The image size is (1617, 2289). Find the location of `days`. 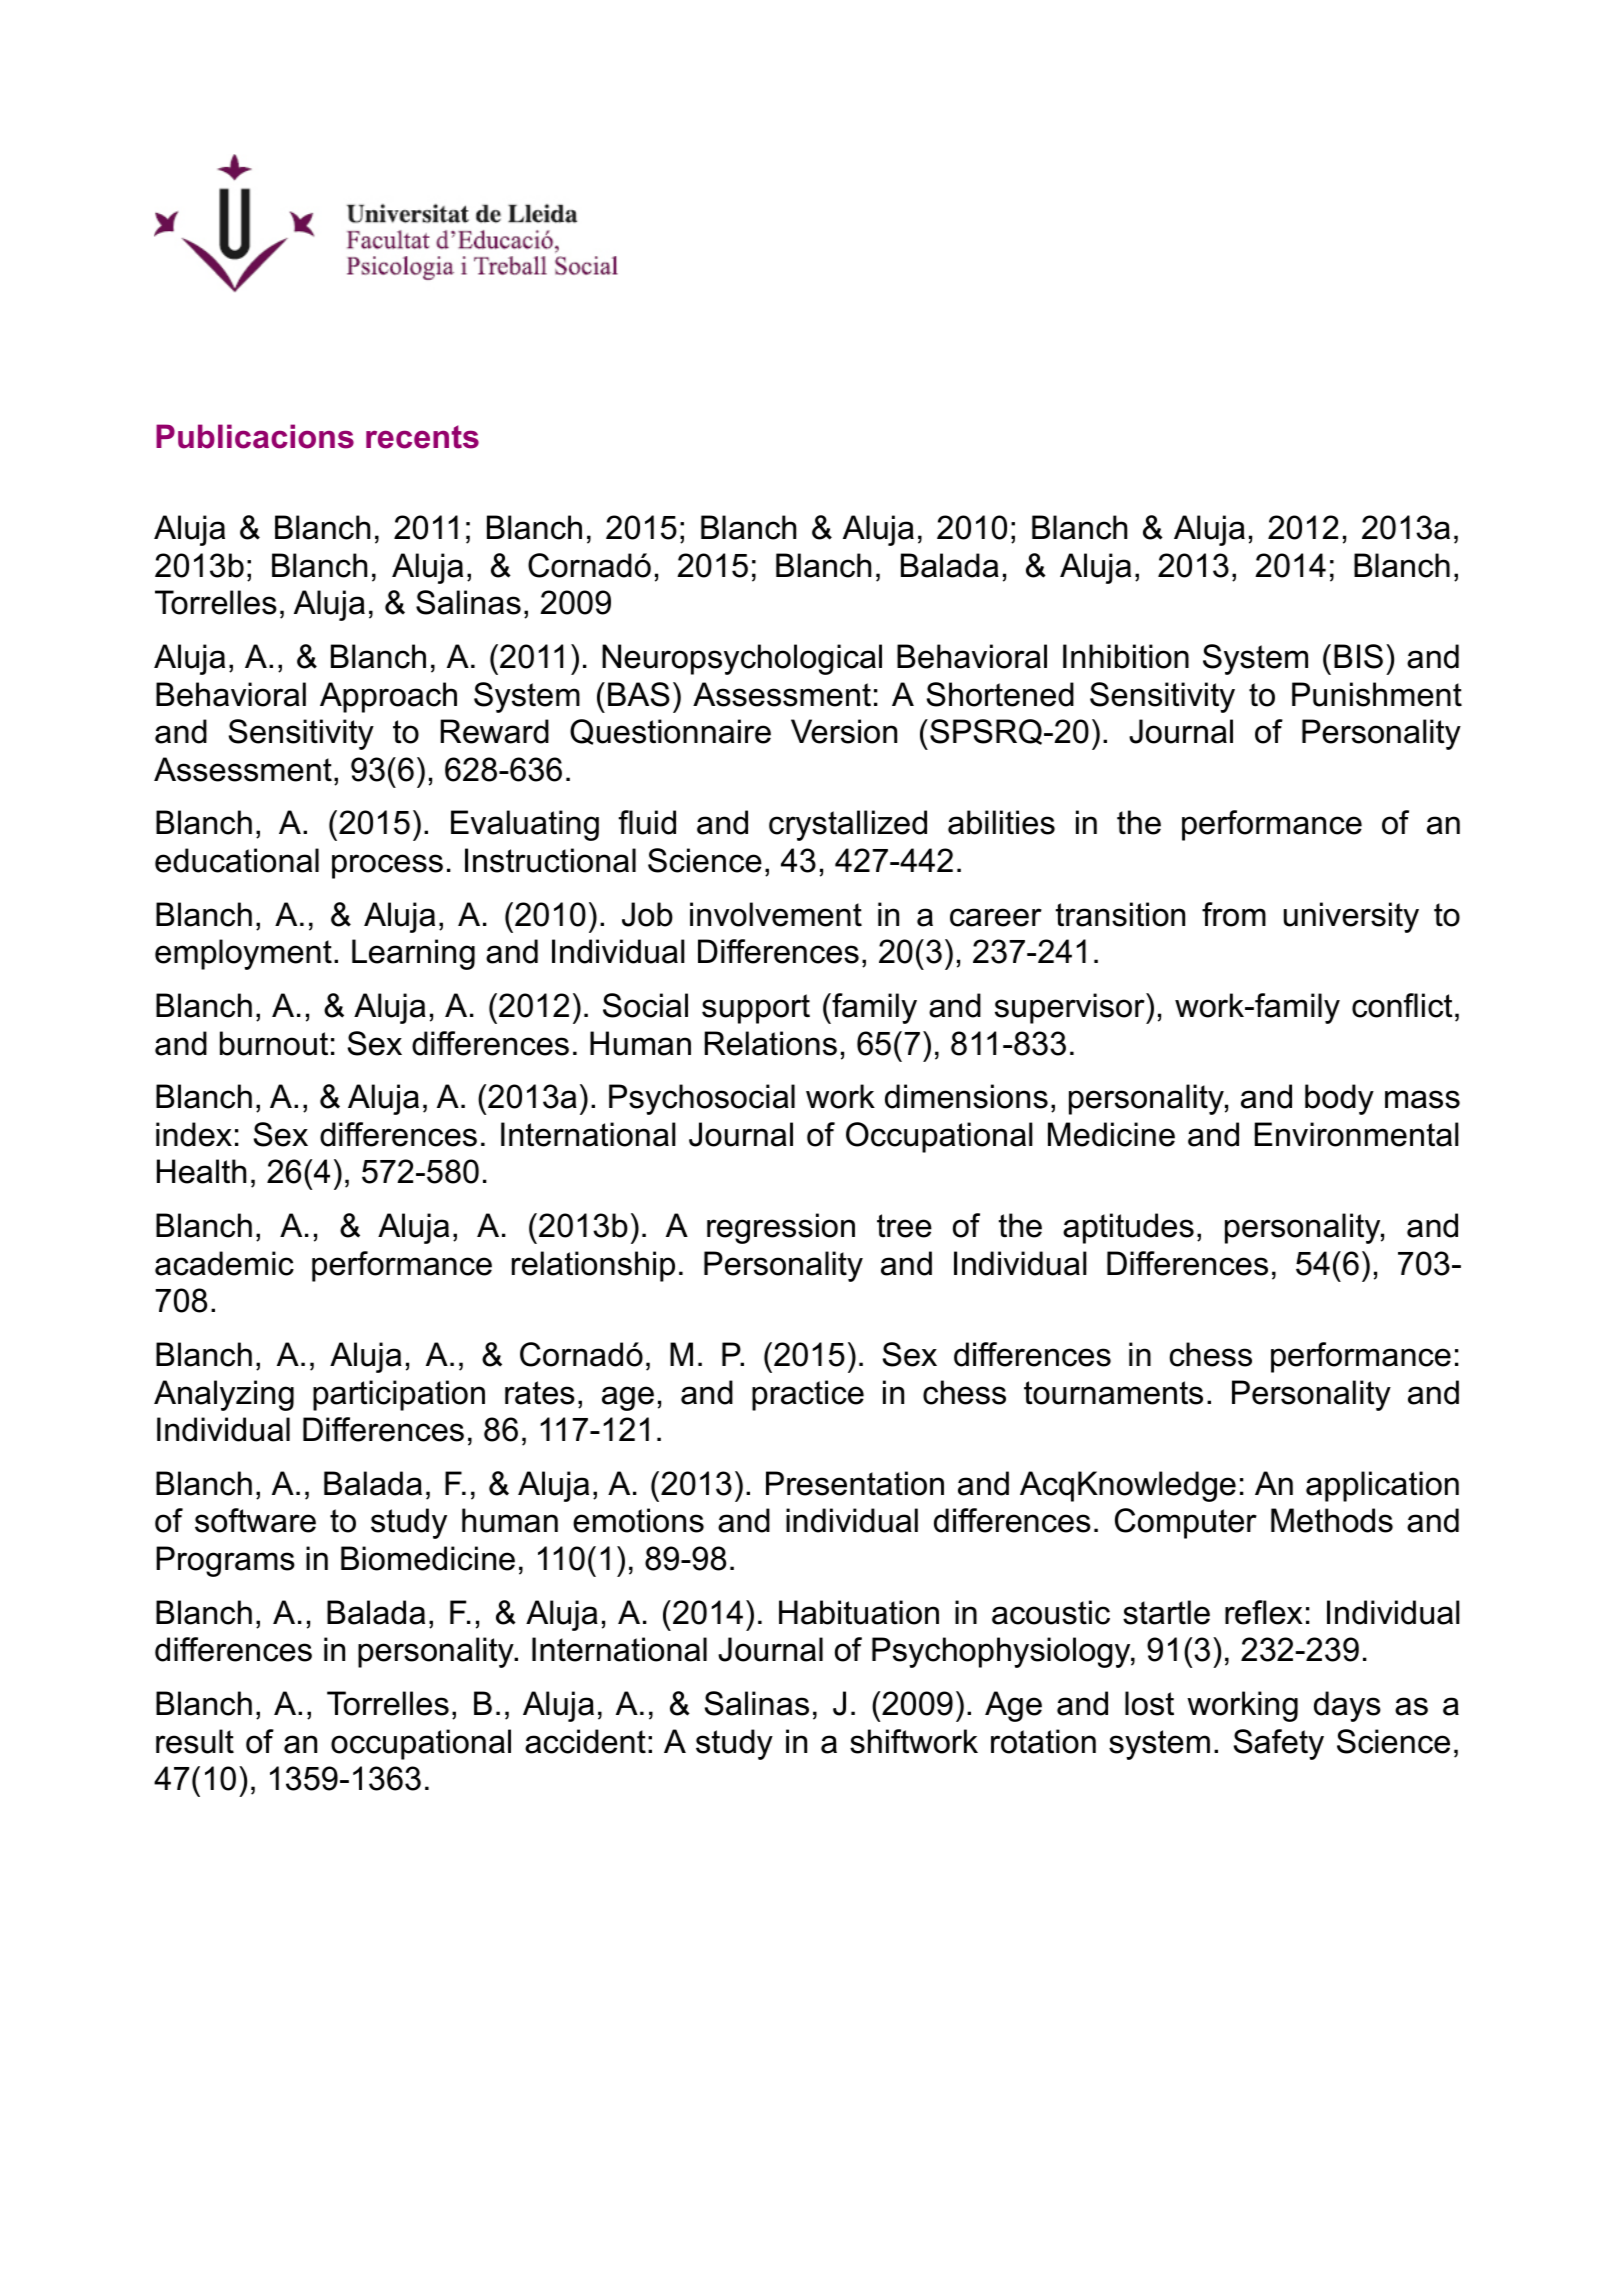

days is located at coordinates (1347, 1706).
